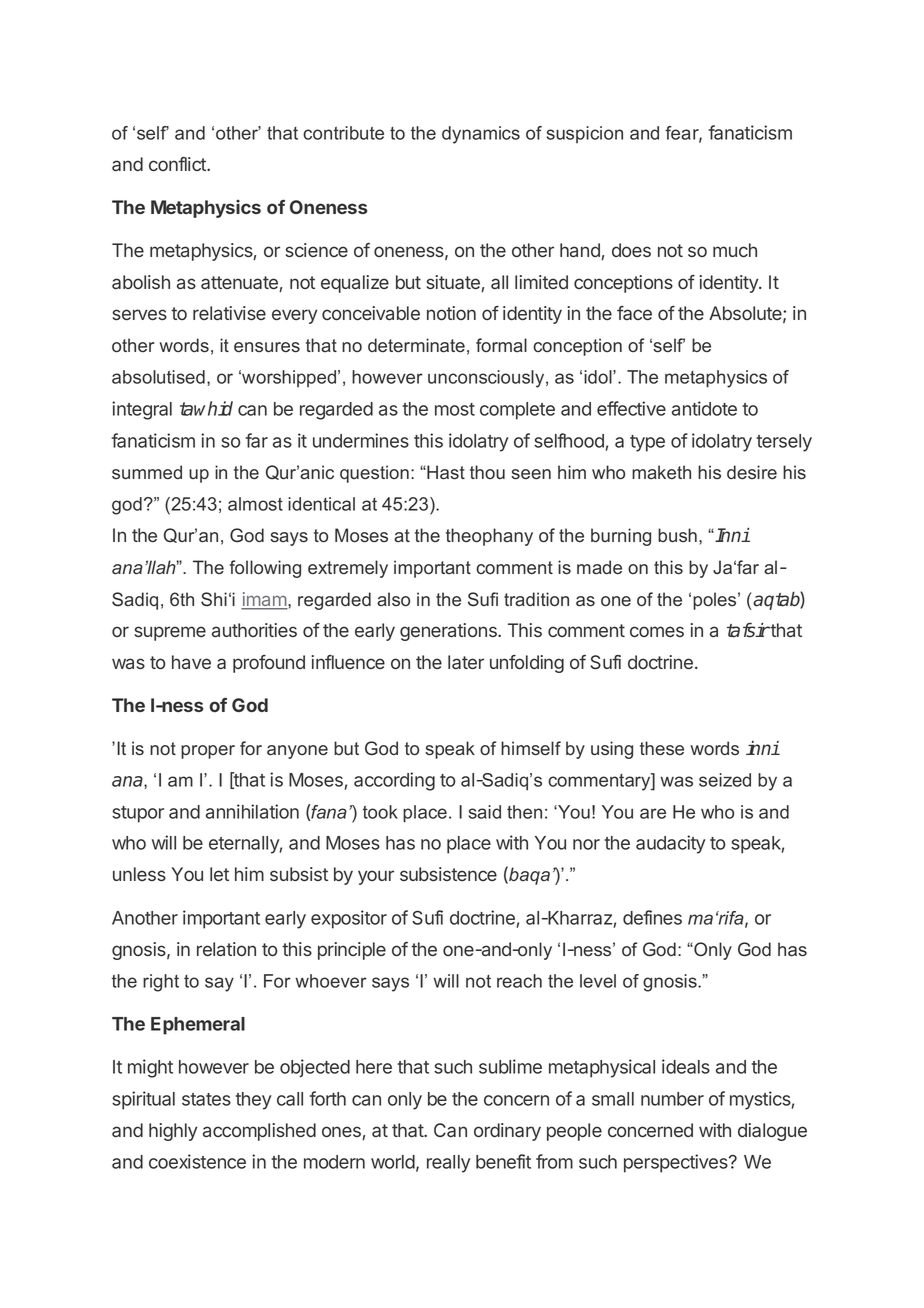 Image resolution: width=924 pixels, height=1308 pixels. Describe the element at coordinates (197, 1161) in the document. I see `coexistence` at that location.
